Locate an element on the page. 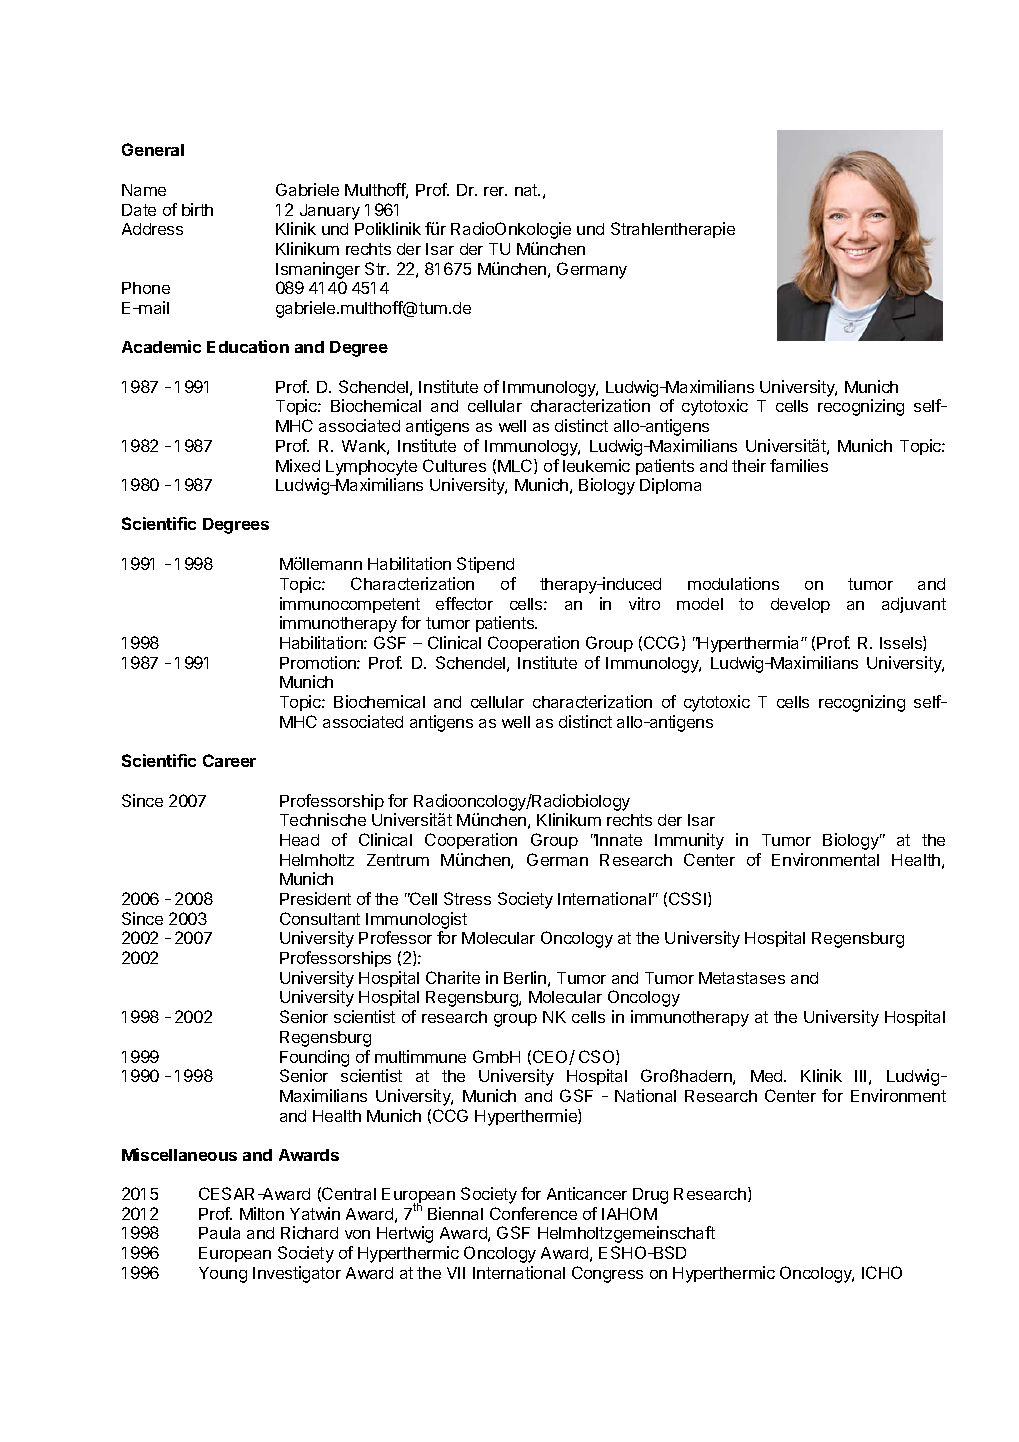 This image has width=1019, height=1442. Mixed is located at coordinates (298, 465).
